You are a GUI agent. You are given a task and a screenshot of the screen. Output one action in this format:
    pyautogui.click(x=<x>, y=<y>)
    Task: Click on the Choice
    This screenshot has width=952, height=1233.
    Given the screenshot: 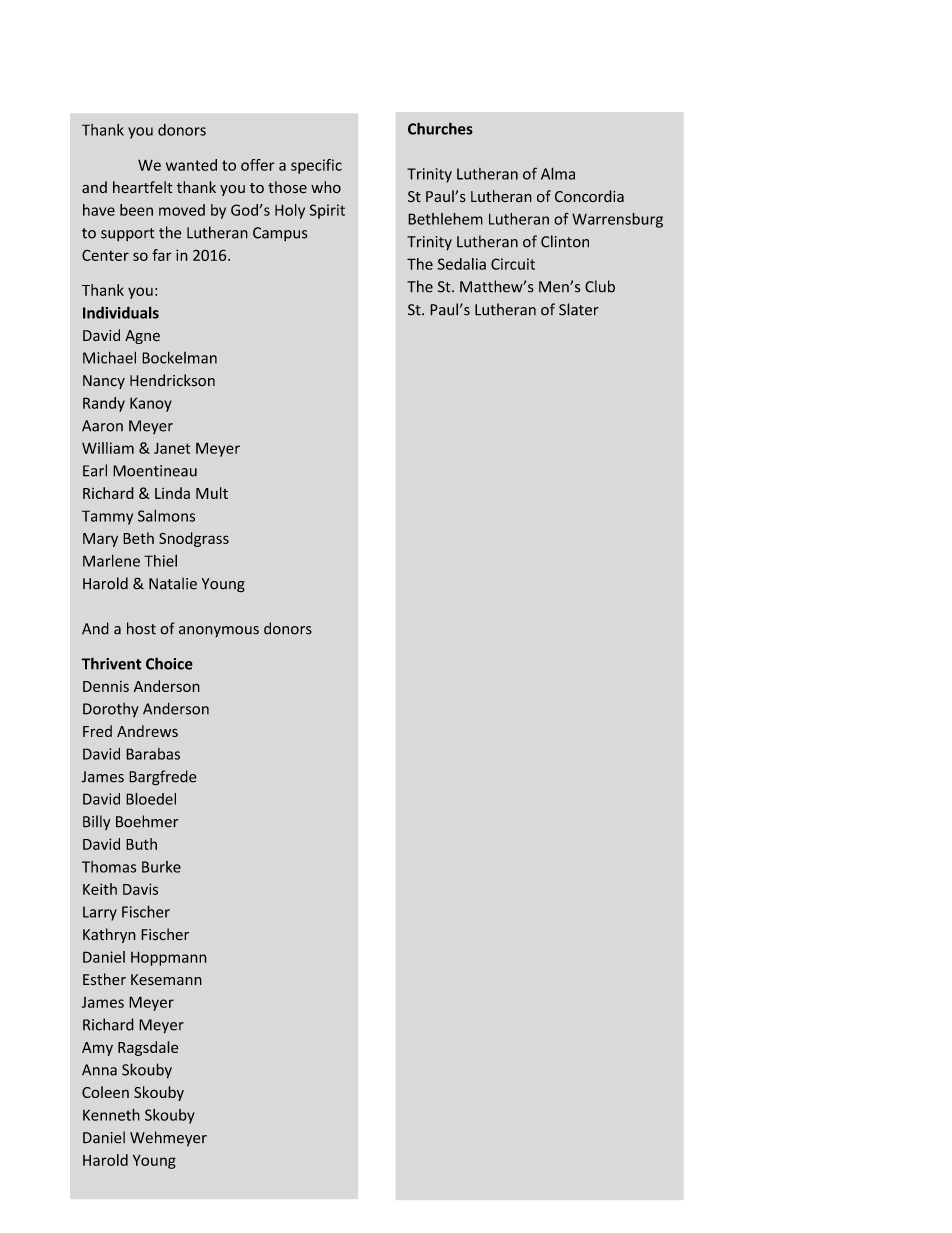 What is the action you would take?
    pyautogui.click(x=169, y=663)
